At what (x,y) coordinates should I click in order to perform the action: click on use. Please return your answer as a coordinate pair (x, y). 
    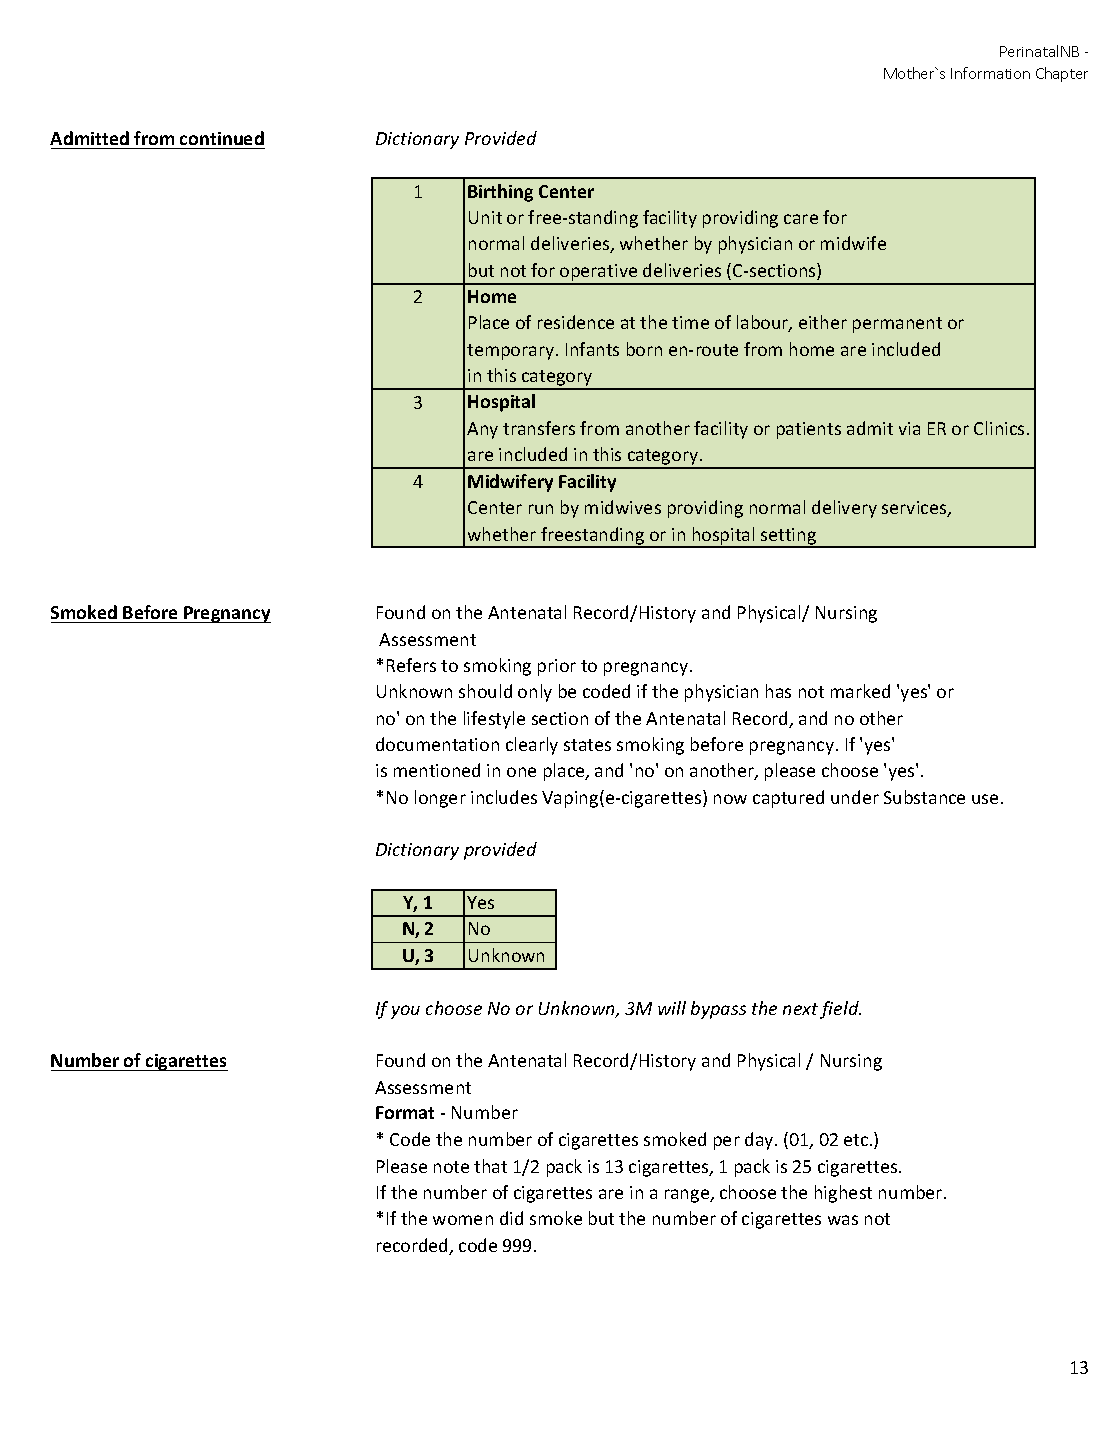
    Looking at the image, I should click on (985, 799).
